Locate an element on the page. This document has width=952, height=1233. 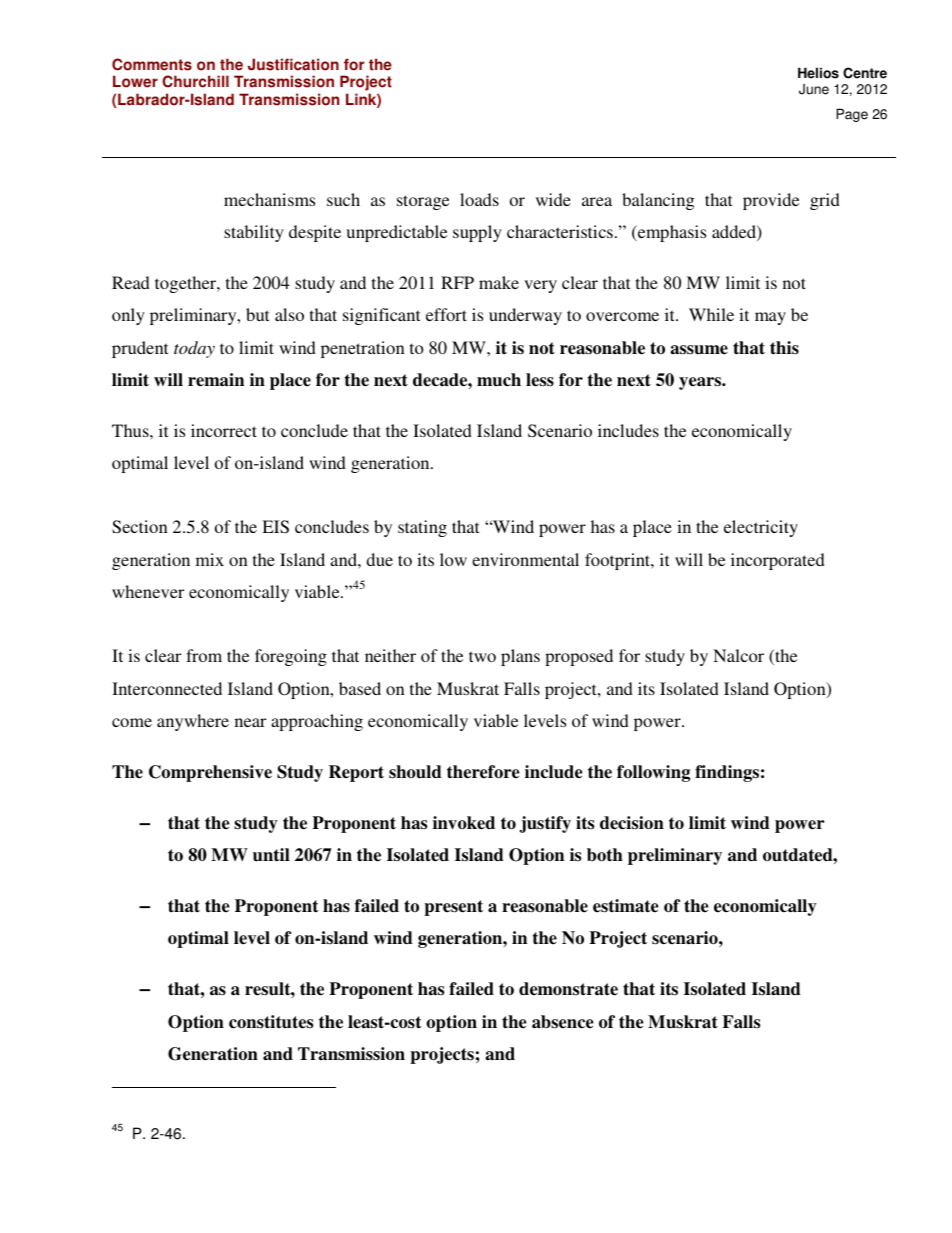
may is located at coordinates (770, 318).
